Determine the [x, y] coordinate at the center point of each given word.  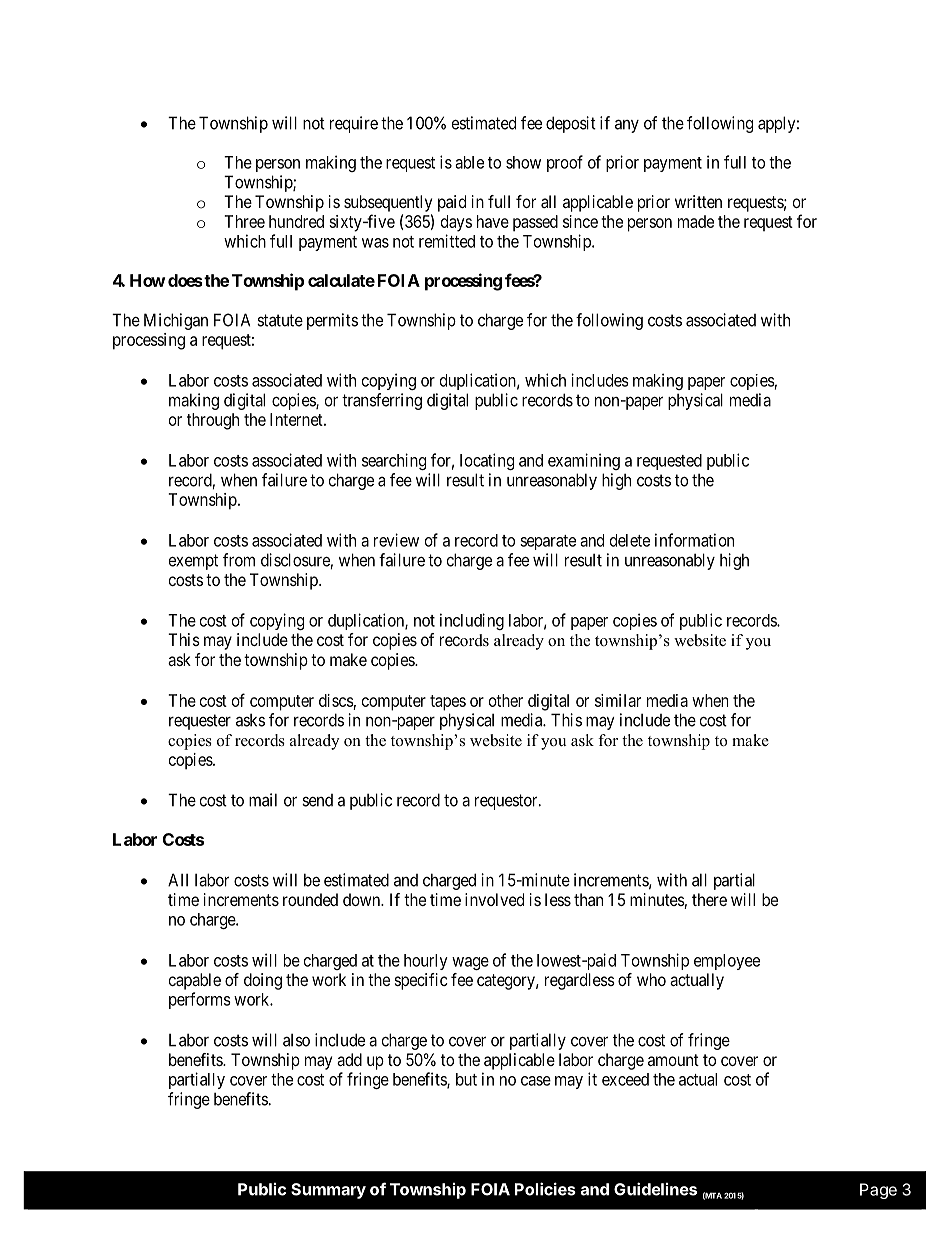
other [506, 700]
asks [250, 720]
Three [244, 221]
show [523, 162]
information [694, 540]
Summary [328, 1191]
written [698, 201]
